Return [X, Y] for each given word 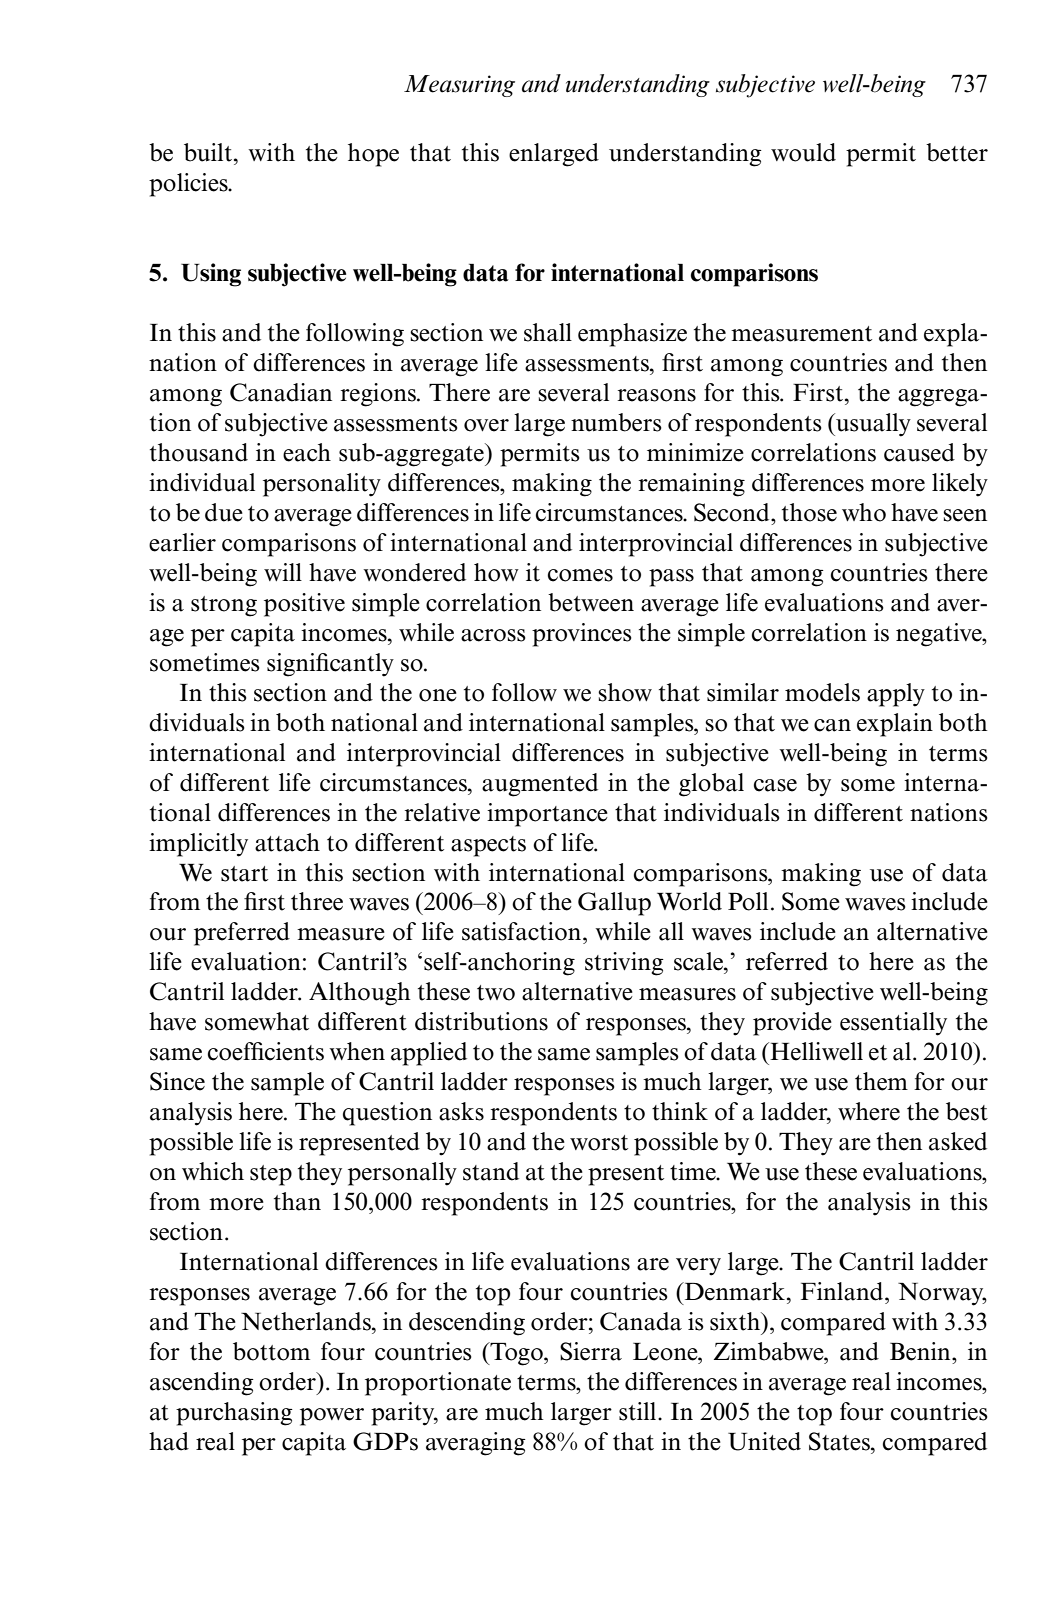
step [271, 1175]
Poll [748, 901]
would [803, 152]
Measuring [459, 86]
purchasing [234, 1414]
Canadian [281, 392]
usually [872, 425]
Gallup [614, 904]
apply [896, 695]
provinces [582, 635]
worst [599, 1143]
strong [224, 606]
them [881, 1081]
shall [548, 332]
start [244, 874]
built [209, 152]
